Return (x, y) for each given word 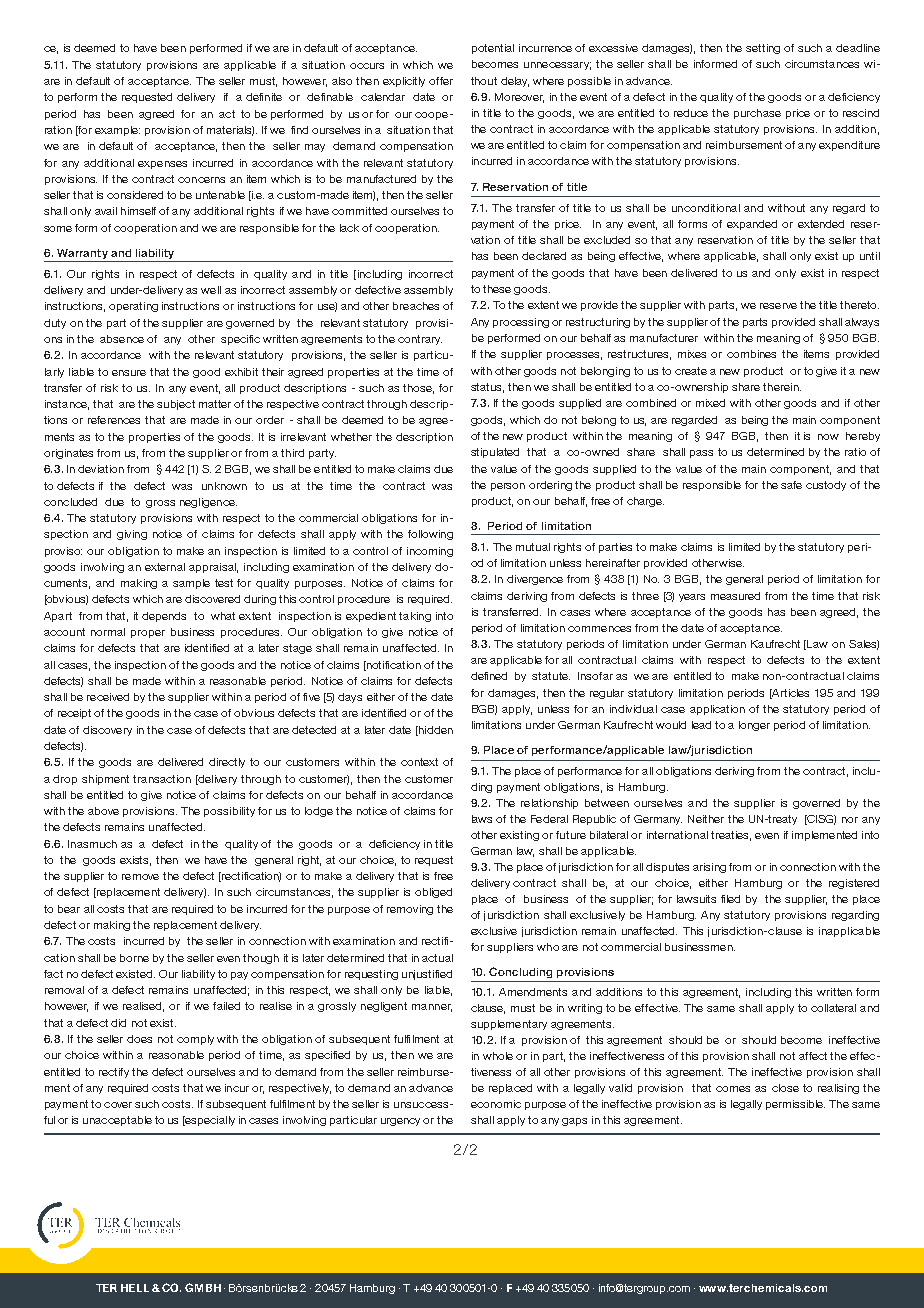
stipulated (495, 453)
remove (140, 877)
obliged (433, 893)
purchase (757, 114)
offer (441, 81)
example (117, 131)
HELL (135, 1288)
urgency (400, 1122)
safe (791, 485)
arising (709, 868)
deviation (101, 469)
